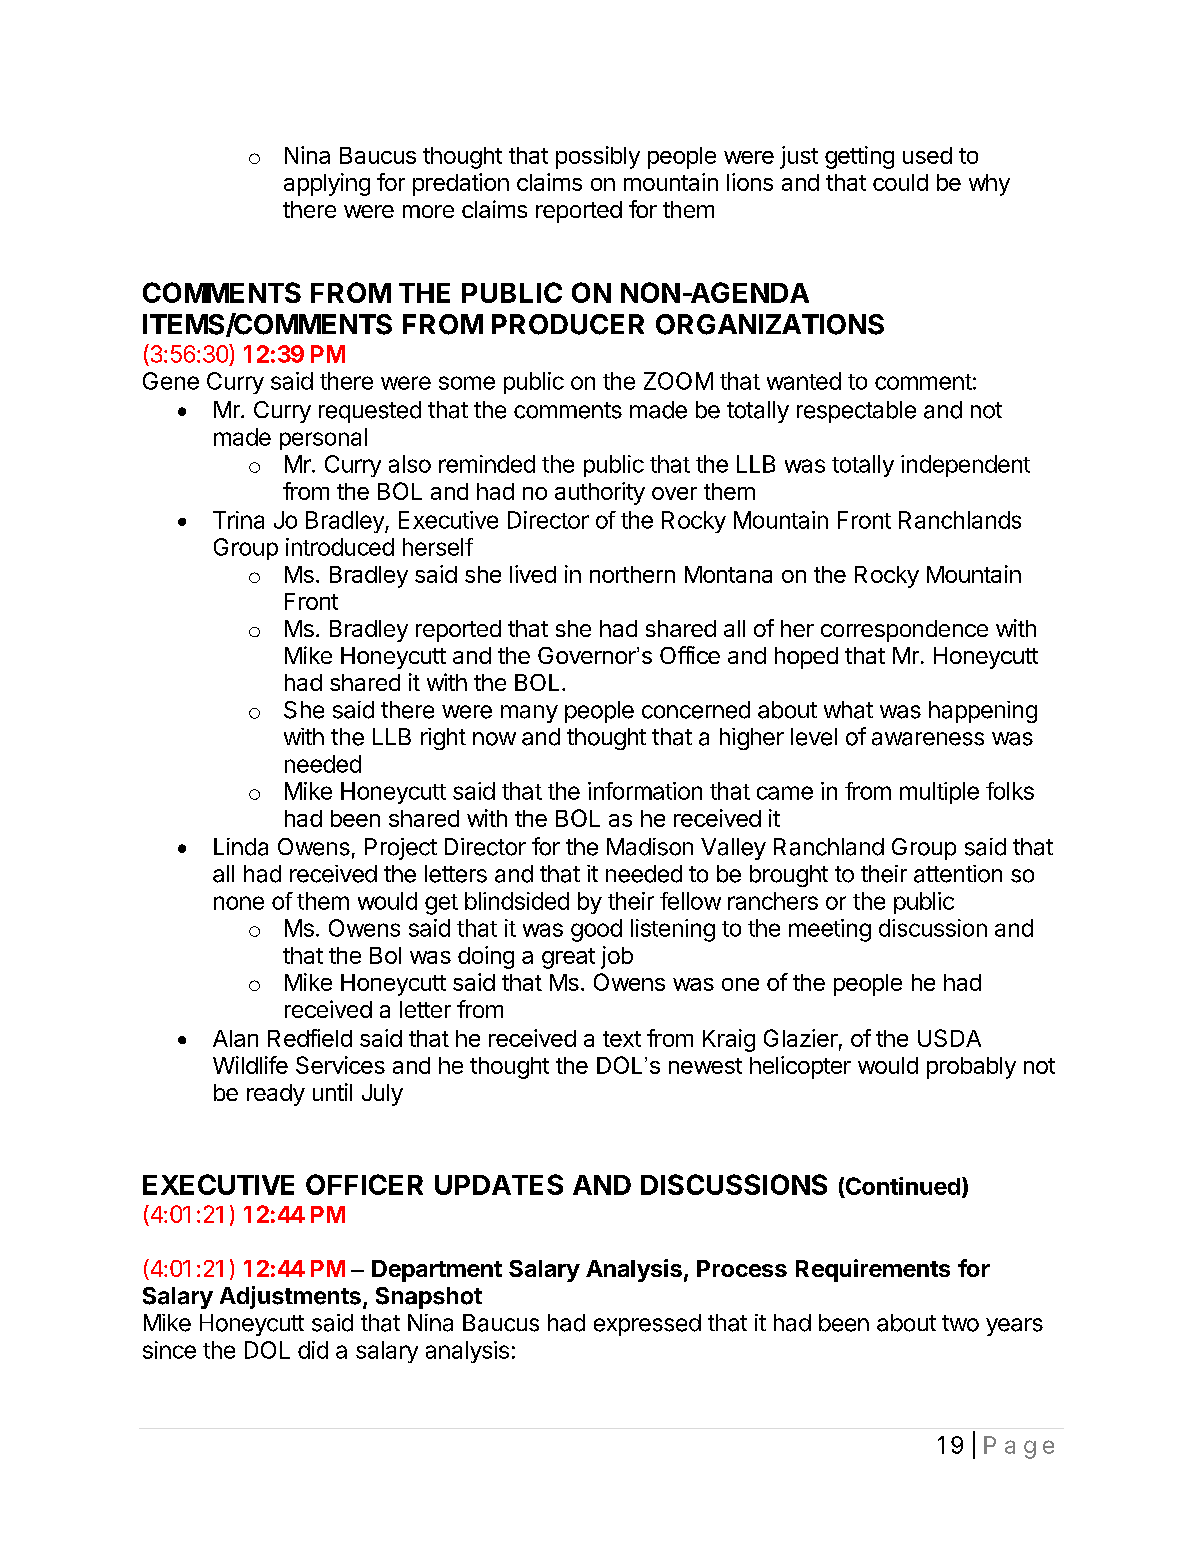 The image size is (1202, 1556). Describe the element at coordinates (241, 847) in the screenshot. I see `Linda` at that location.
